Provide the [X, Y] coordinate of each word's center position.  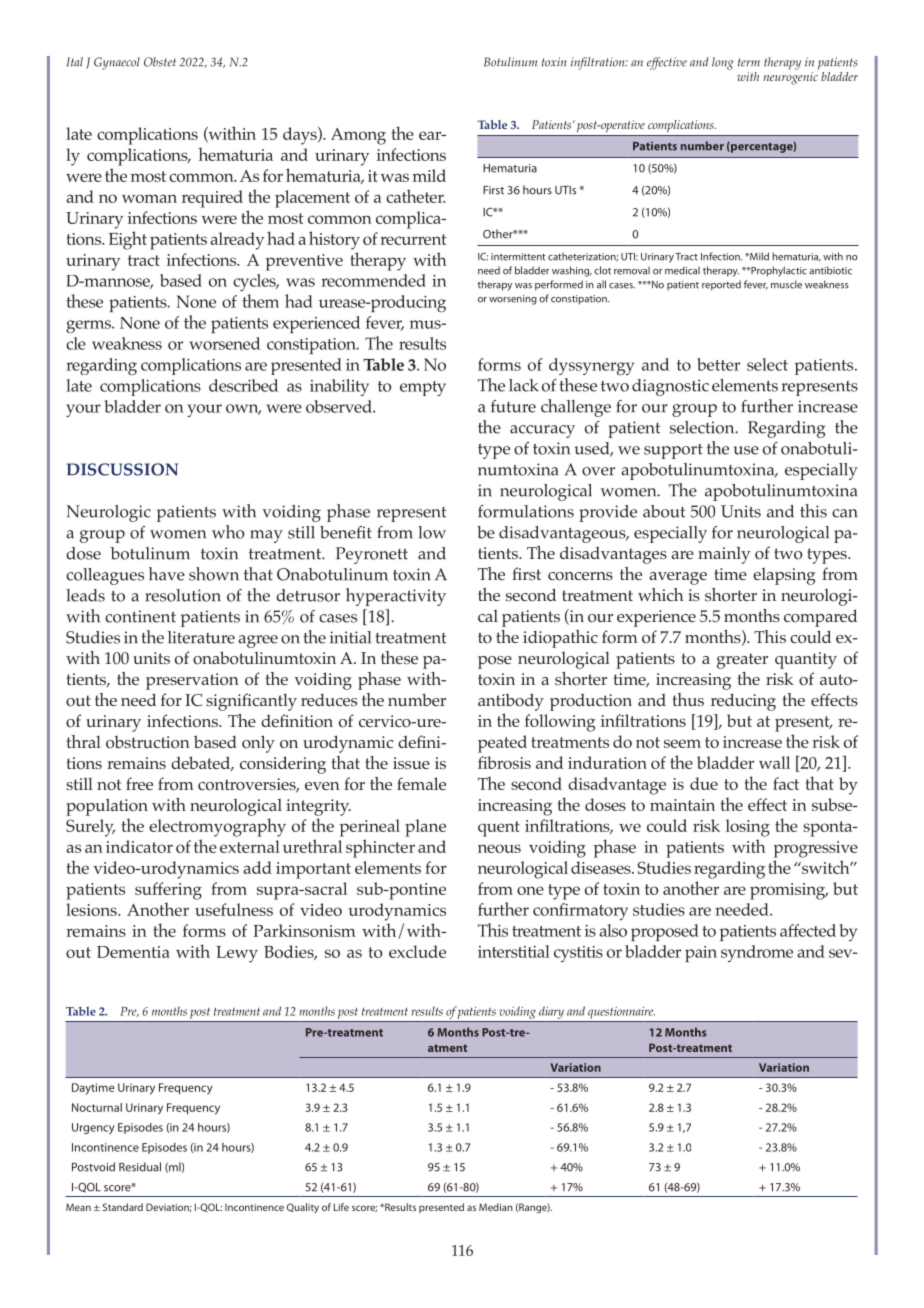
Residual [140, 1167]
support [673, 451]
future [513, 406]
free [139, 783]
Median [496, 1207]
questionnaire [621, 1013]
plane [425, 828]
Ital [75, 62]
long [723, 63]
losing [748, 828]
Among [358, 136]
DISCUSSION [122, 469]
